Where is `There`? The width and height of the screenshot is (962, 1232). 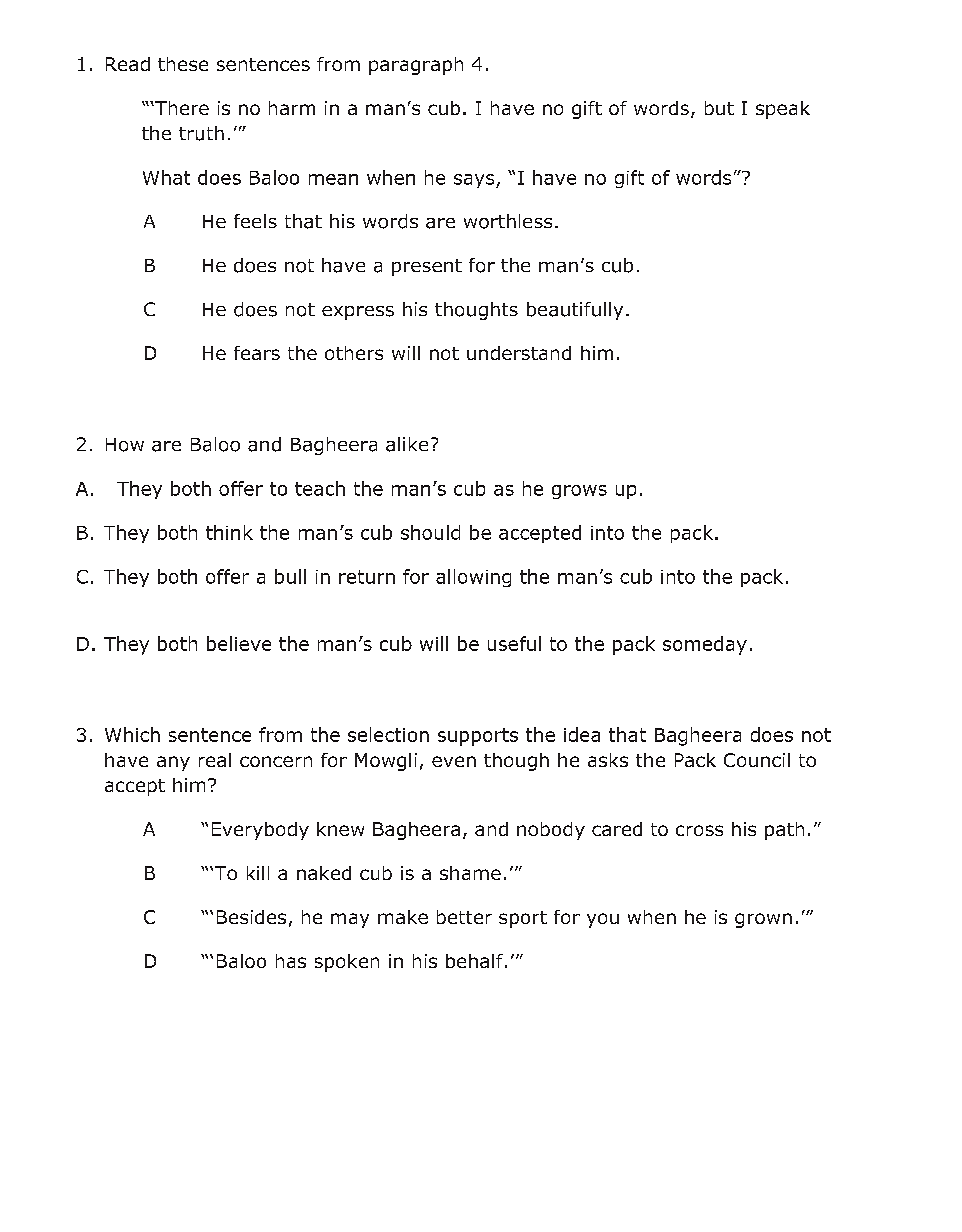
There is located at coordinates (181, 108).
